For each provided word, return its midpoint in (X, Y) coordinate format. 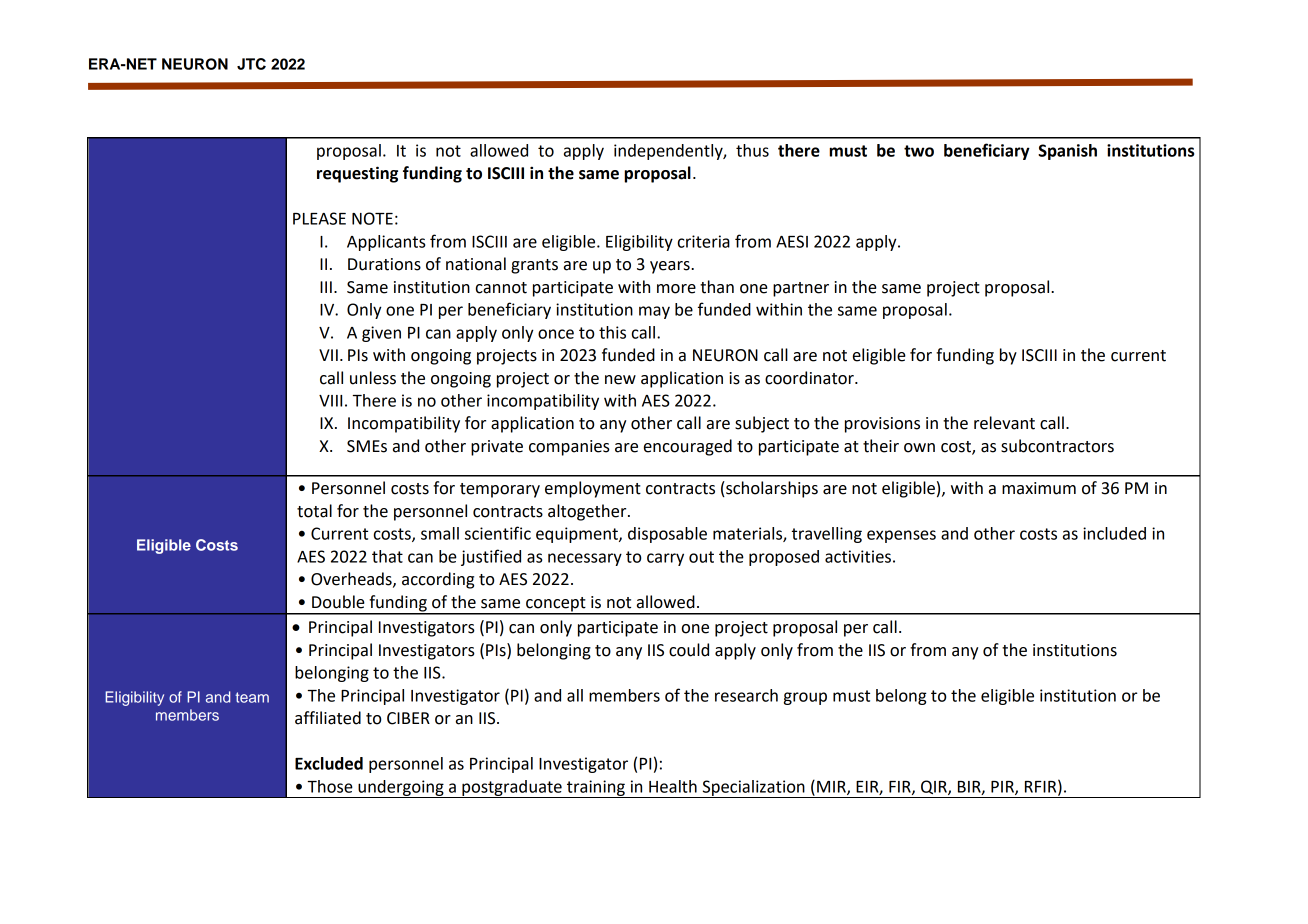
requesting (357, 174)
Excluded (329, 763)
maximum (1039, 488)
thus (752, 150)
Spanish (1067, 152)
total (314, 511)
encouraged (688, 447)
